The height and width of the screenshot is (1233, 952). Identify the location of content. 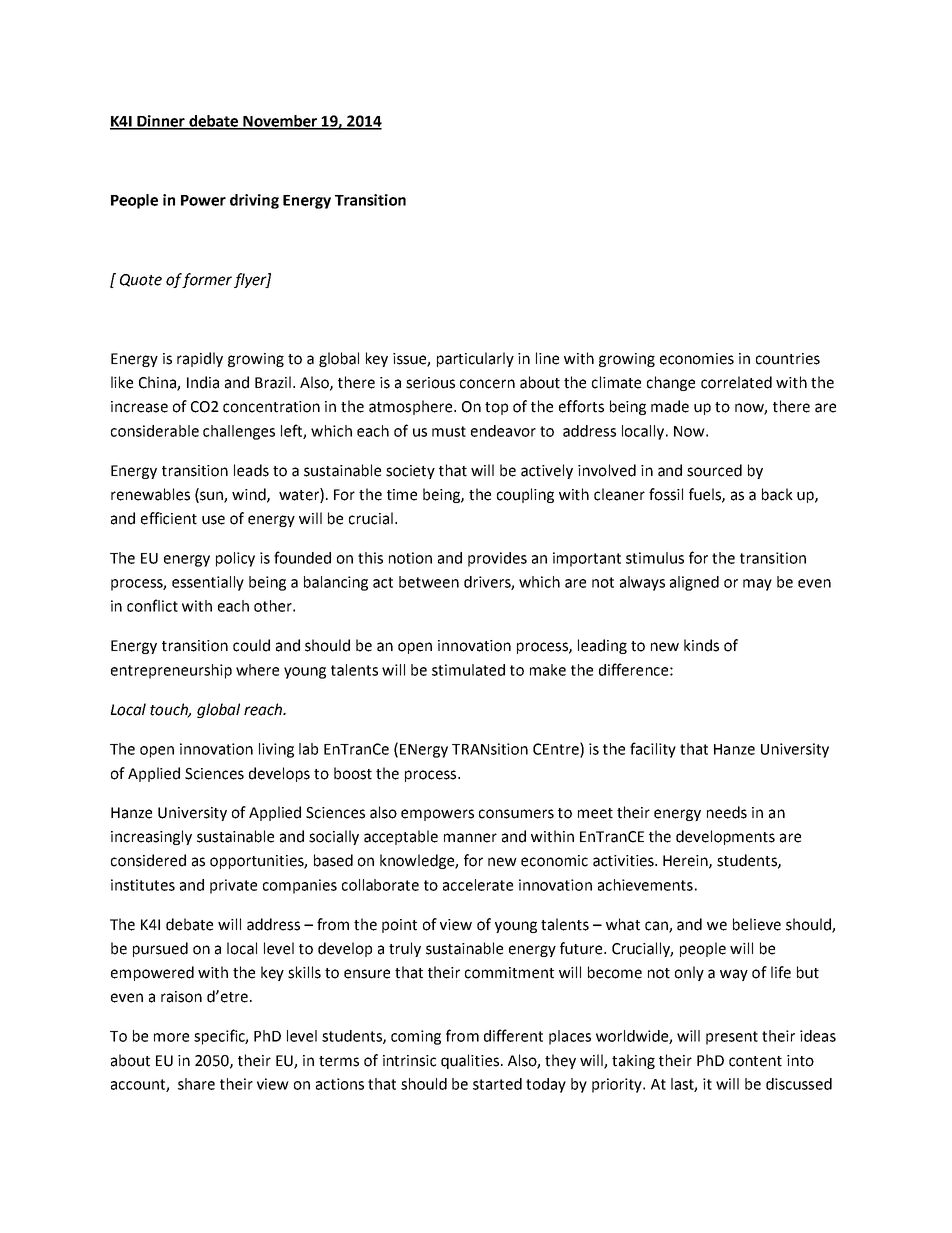
(755, 1061).
